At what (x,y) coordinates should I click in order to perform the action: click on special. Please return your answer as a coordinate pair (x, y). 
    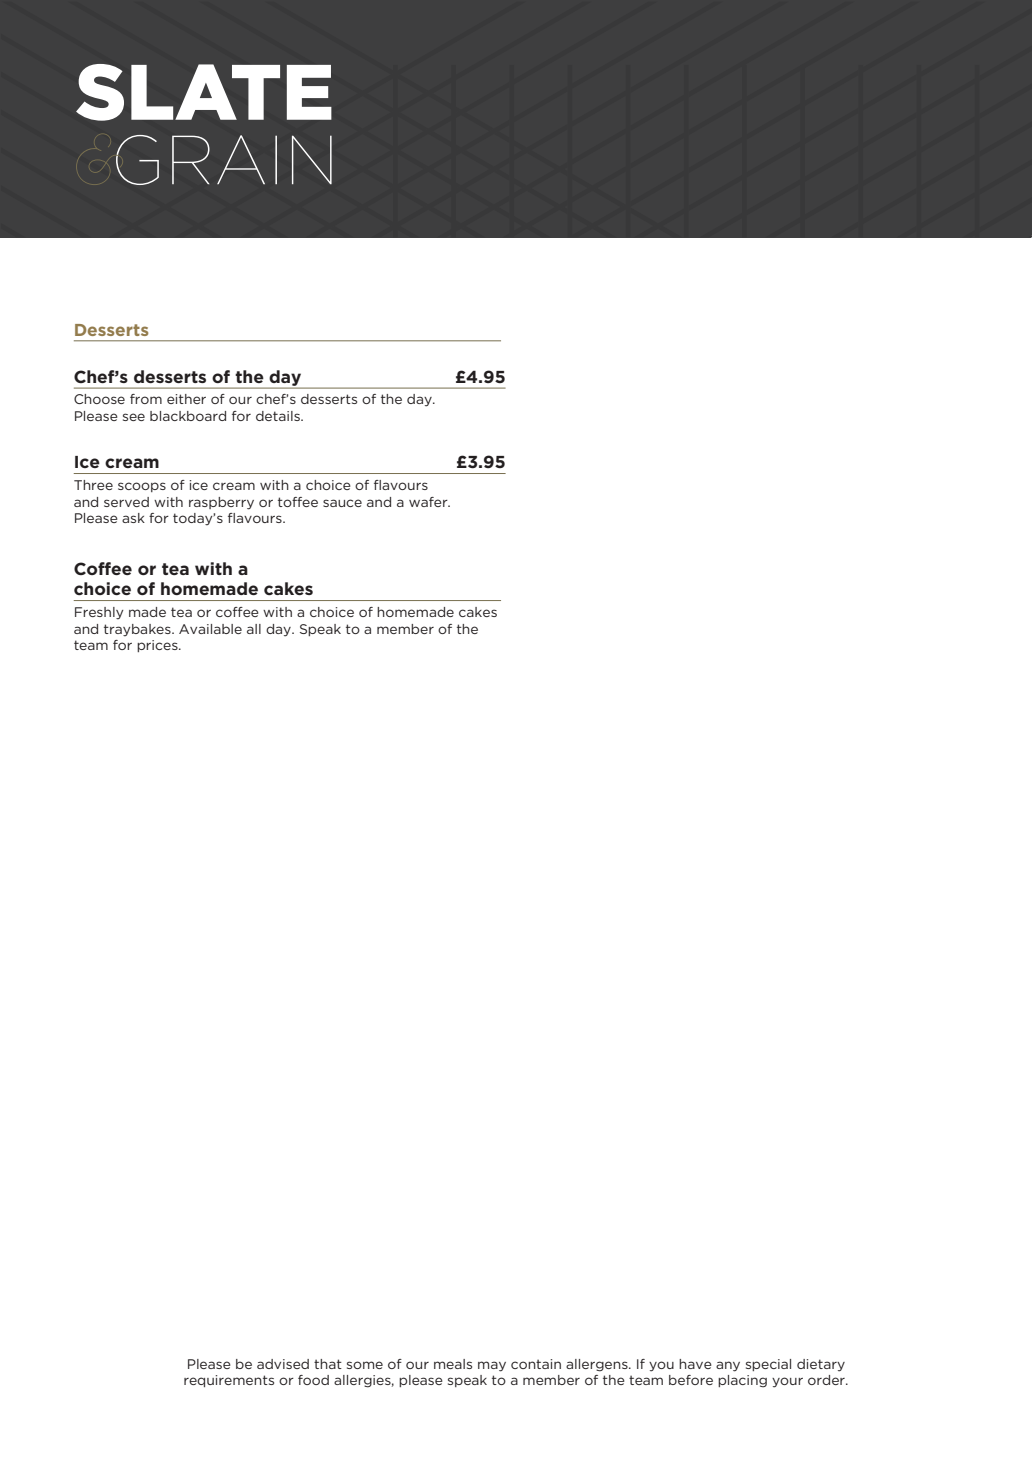
    Looking at the image, I should click on (768, 1365).
